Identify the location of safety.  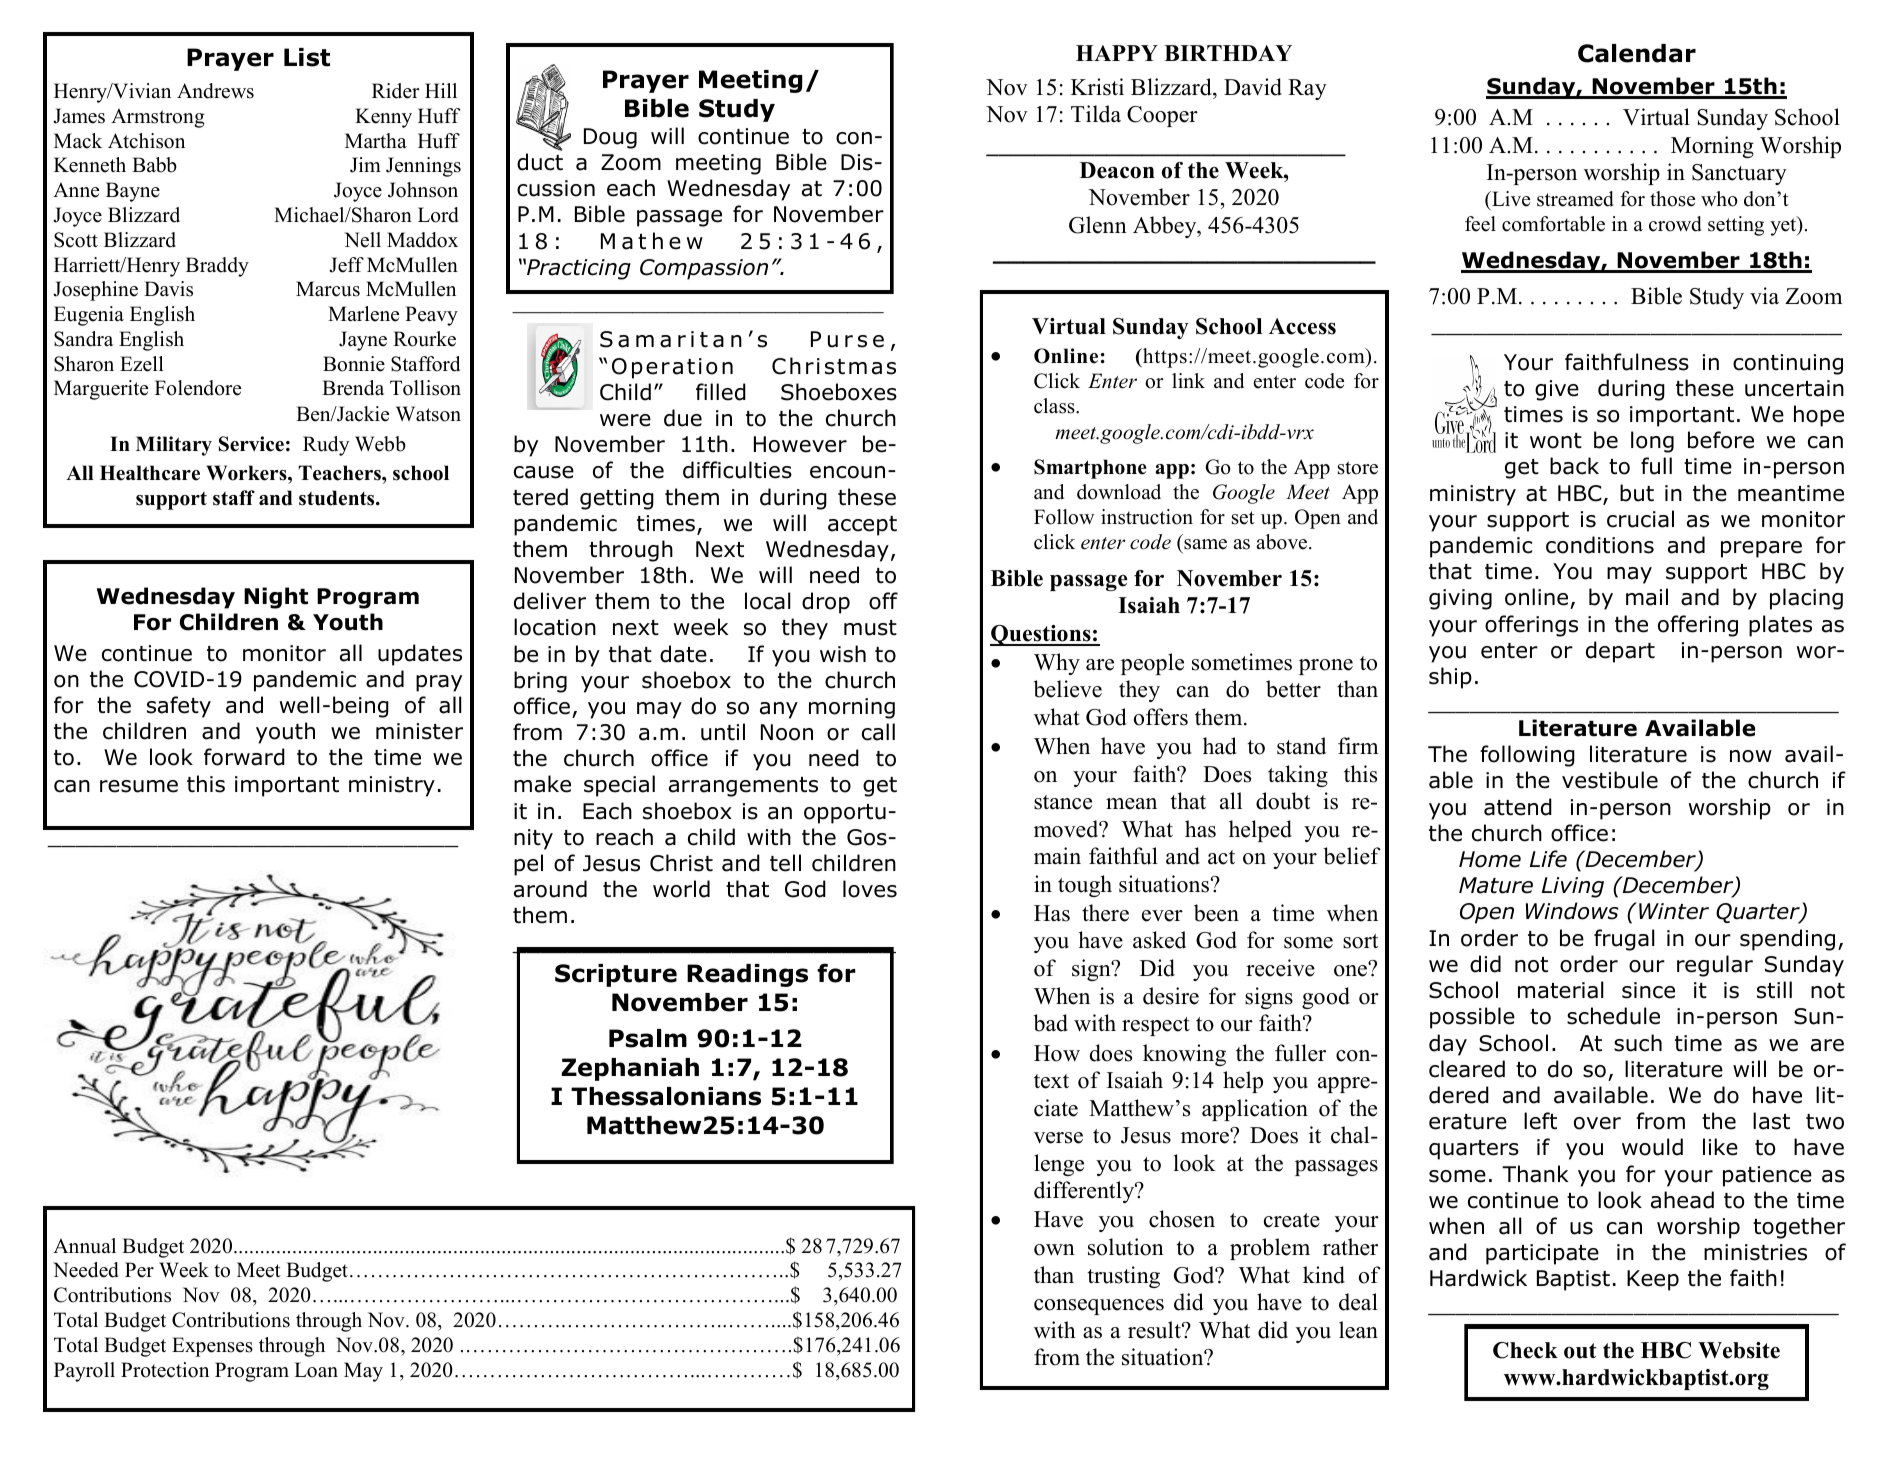
(179, 707).
